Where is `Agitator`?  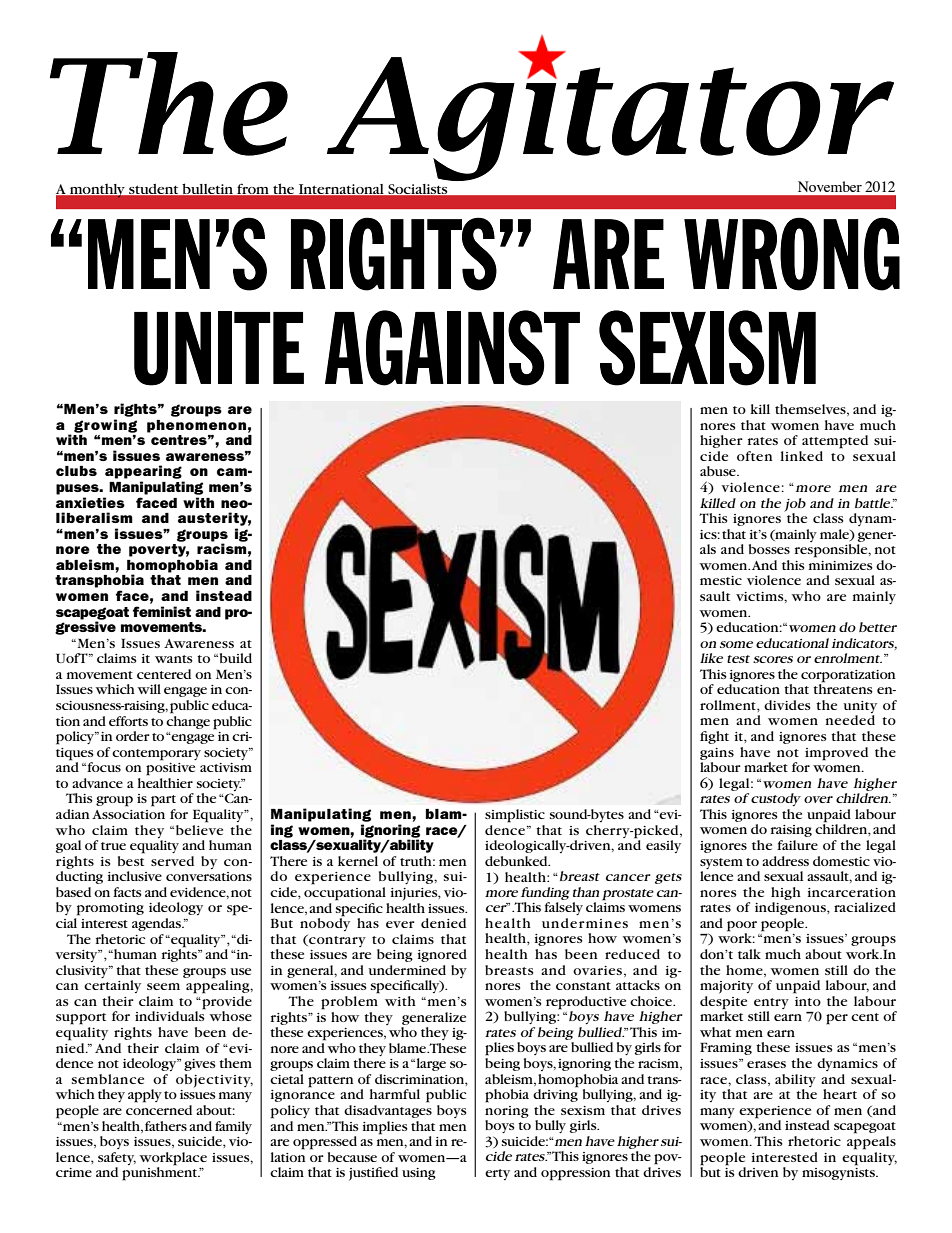
Agitator is located at coordinates (610, 116).
